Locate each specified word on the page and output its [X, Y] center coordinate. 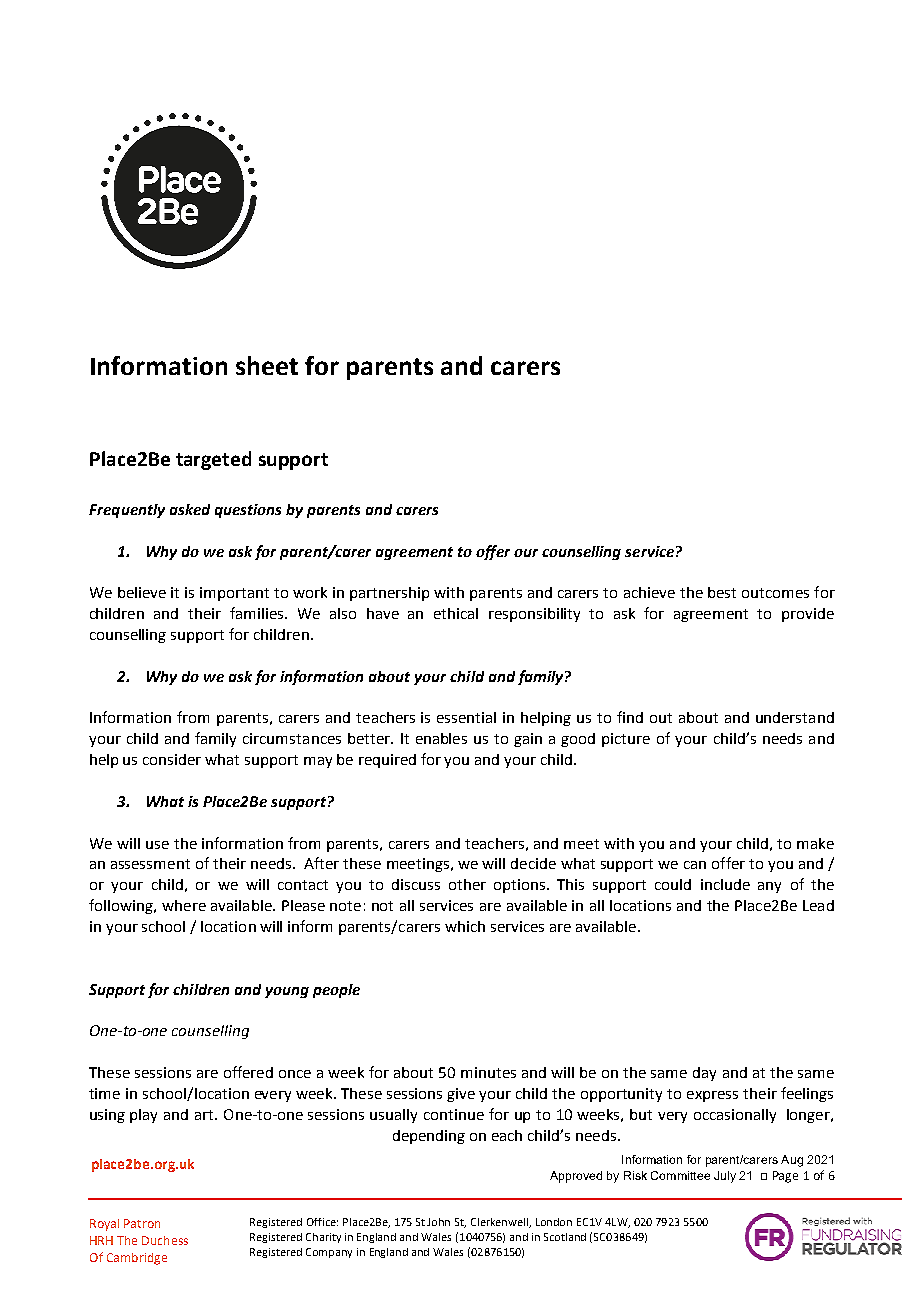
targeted [213, 460]
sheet [267, 365]
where [184, 905]
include [725, 884]
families [258, 613]
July [725, 1177]
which [465, 926]
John [438, 1222]
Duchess [165, 1240]
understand [795, 717]
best [722, 592]
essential [466, 717]
